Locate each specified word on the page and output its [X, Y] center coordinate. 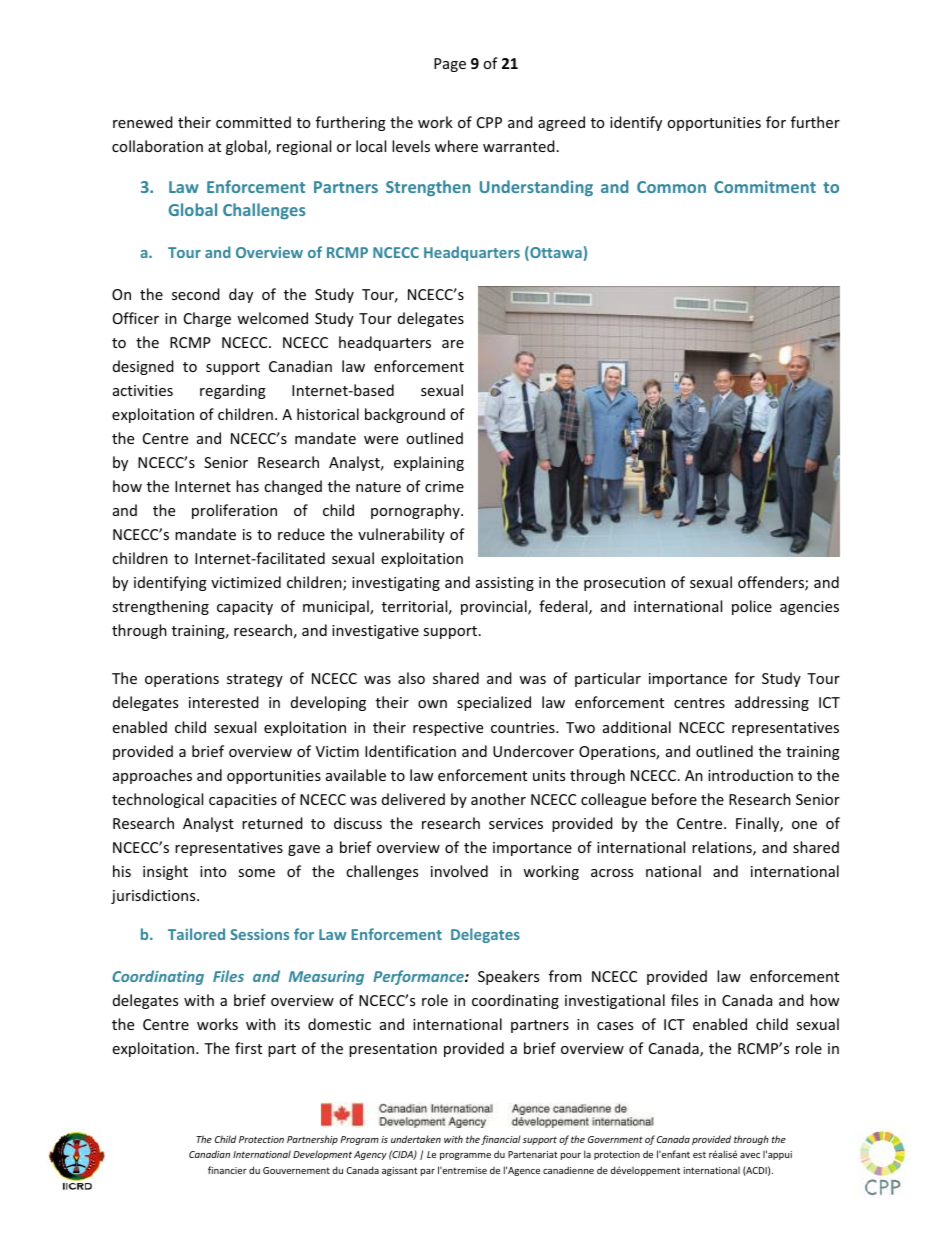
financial [501, 1140]
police [752, 607]
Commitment [765, 186]
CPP [489, 122]
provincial [495, 607]
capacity [245, 608]
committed [253, 122]
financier [227, 1170]
